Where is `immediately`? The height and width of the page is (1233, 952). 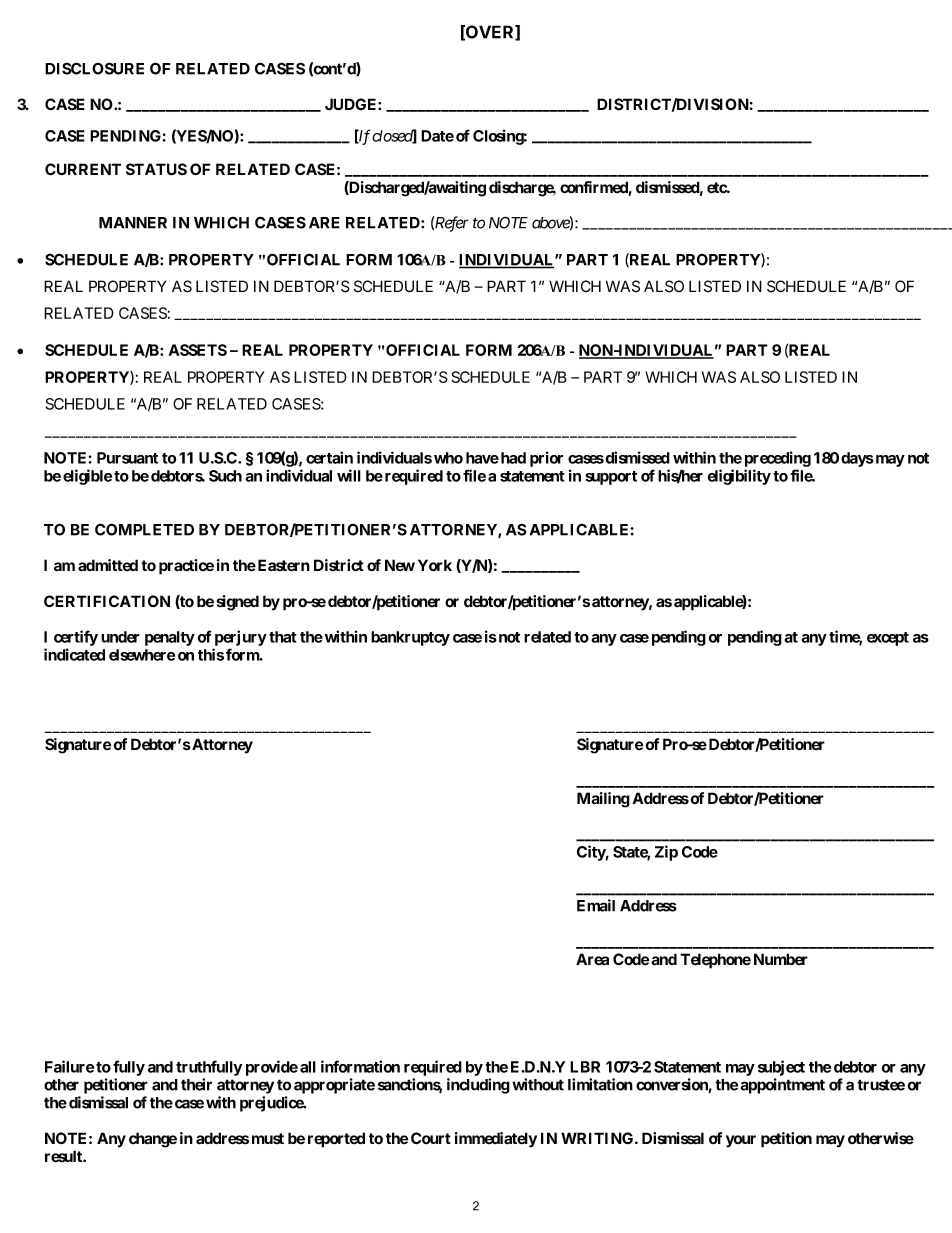 immediately is located at coordinates (496, 1140).
